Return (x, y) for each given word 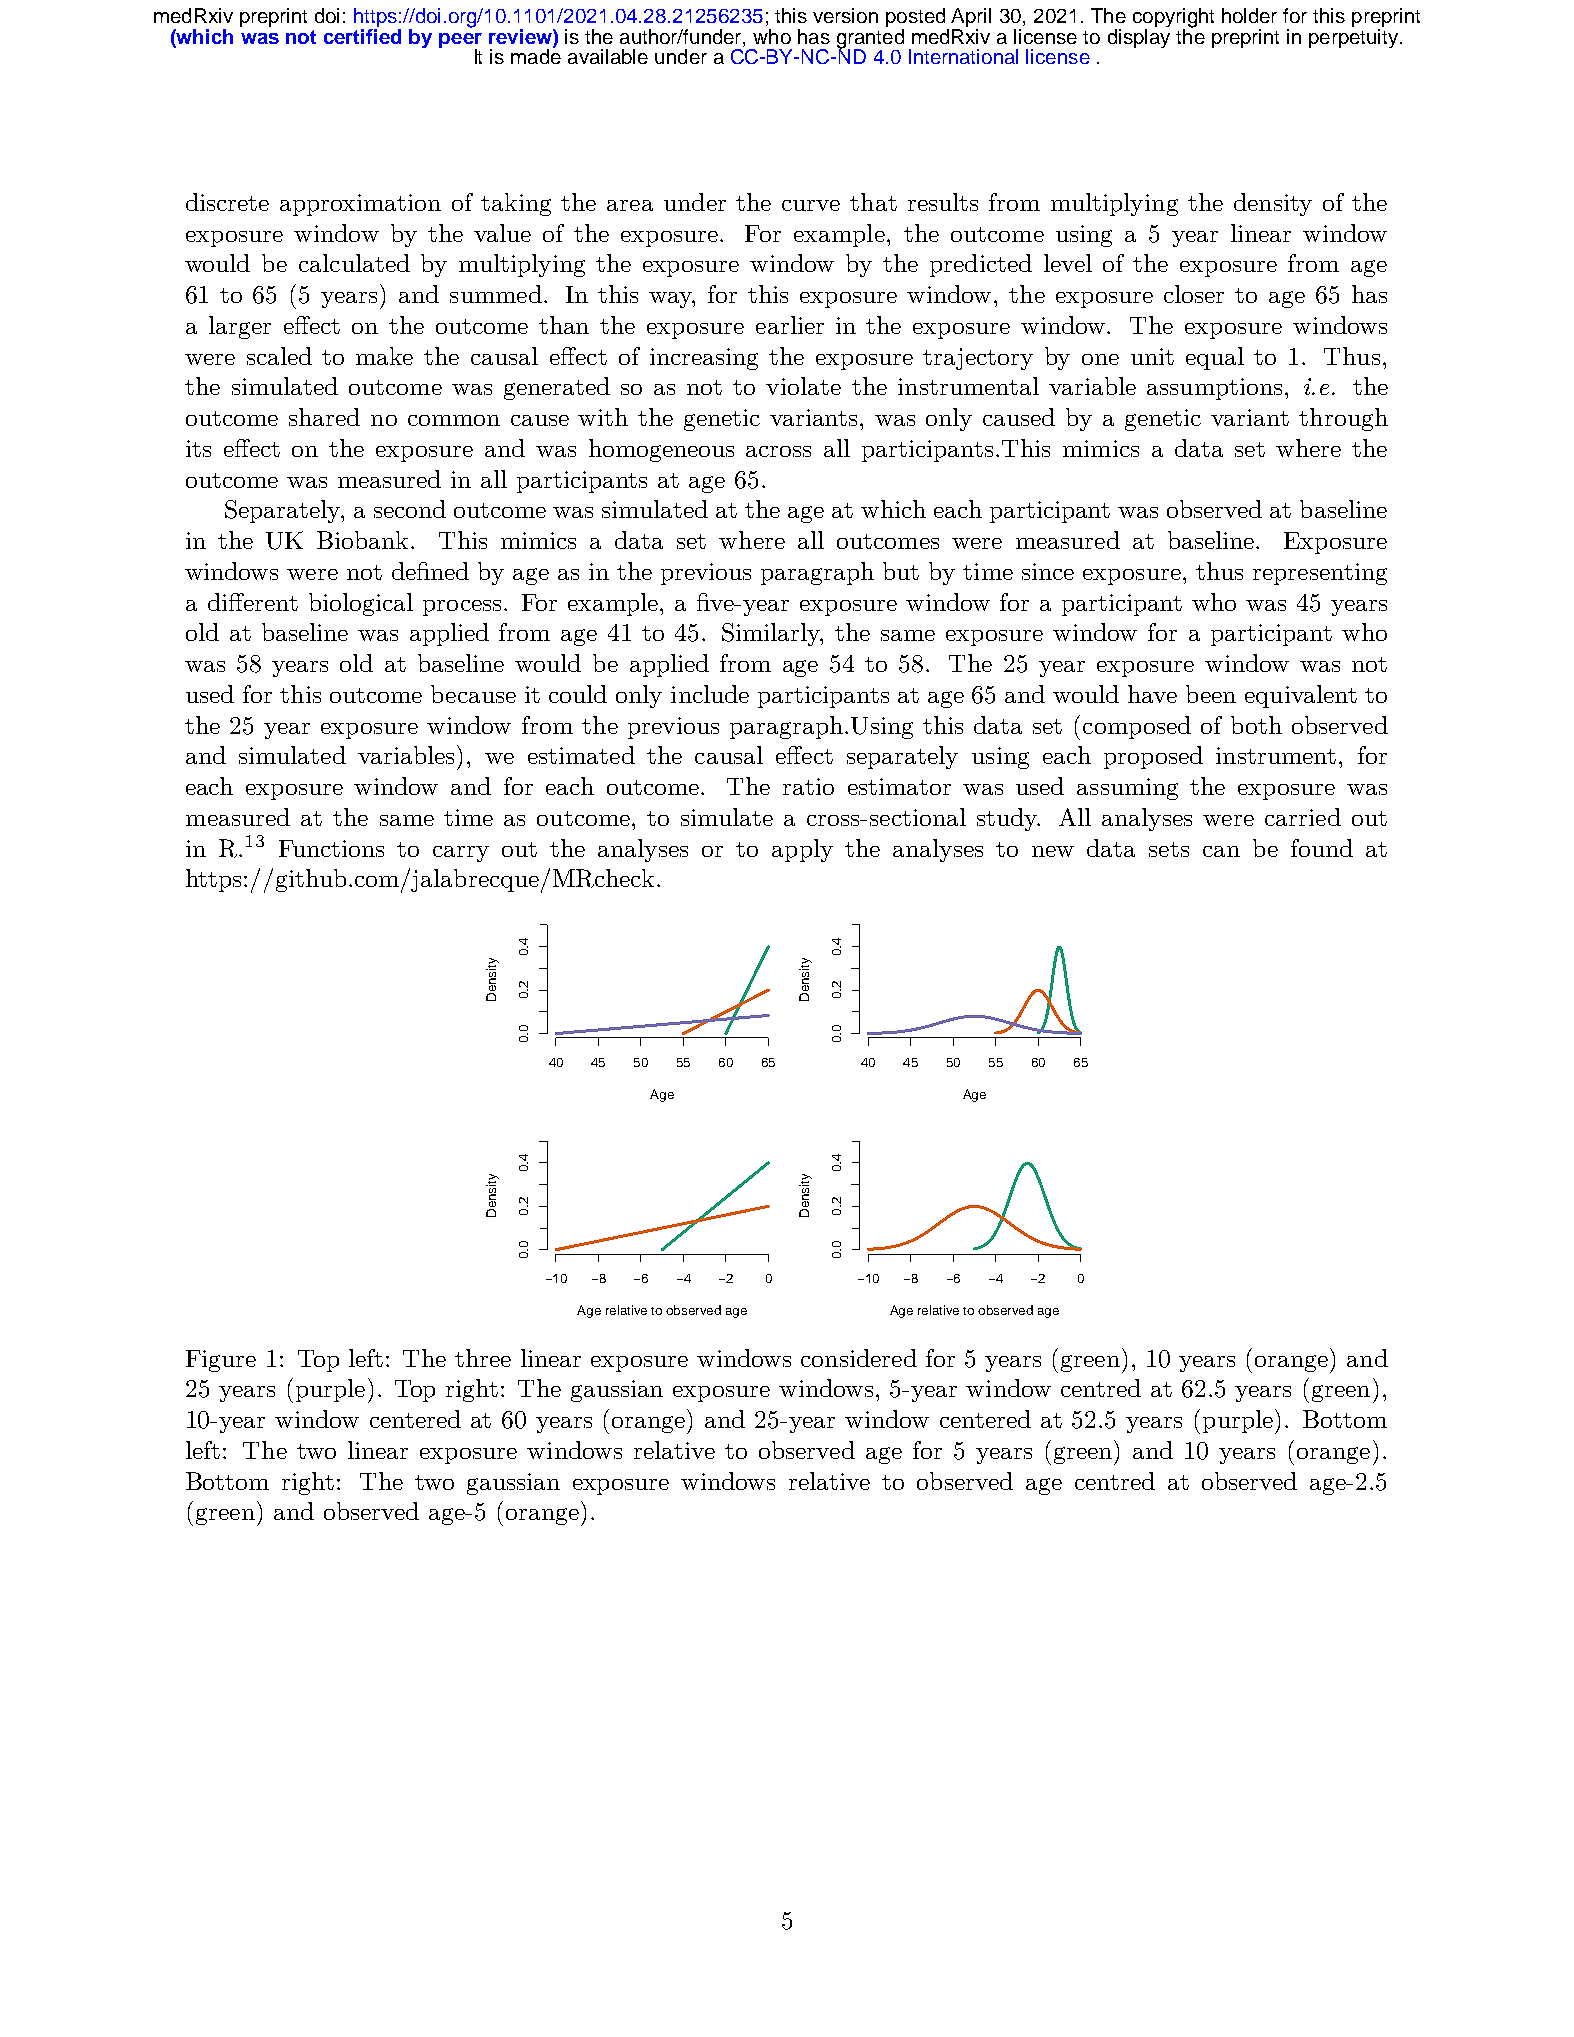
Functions (331, 848)
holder (1249, 15)
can (1221, 851)
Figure (221, 1361)
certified (362, 35)
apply (802, 850)
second (410, 509)
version (845, 15)
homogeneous (661, 450)
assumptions (1214, 389)
